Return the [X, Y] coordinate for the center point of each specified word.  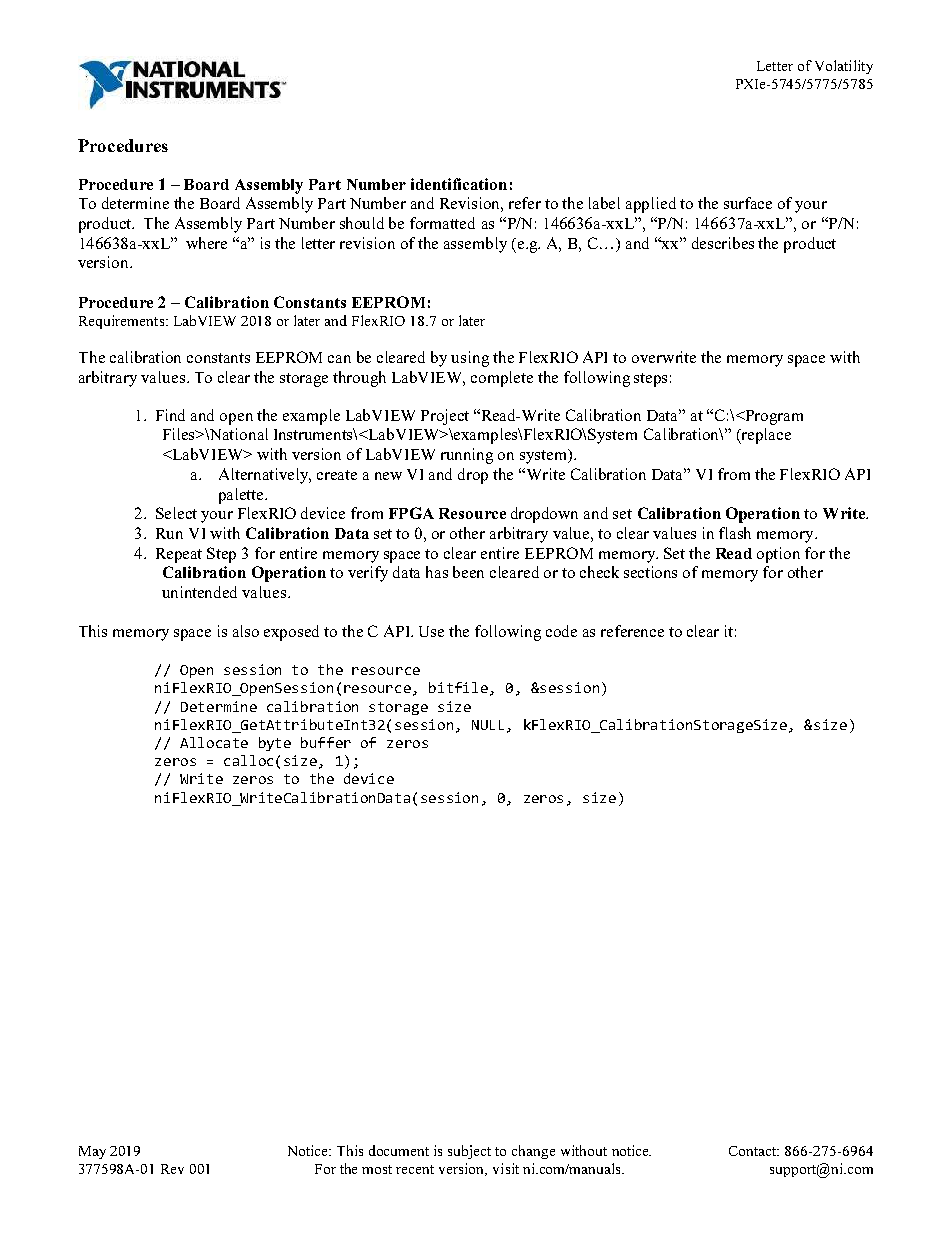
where [206, 243]
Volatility [844, 67]
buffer [326, 742]
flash [735, 533]
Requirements [123, 322]
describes [723, 243]
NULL [488, 725]
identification [459, 184]
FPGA [411, 513]
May [92, 1152]
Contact [754, 1151]
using [470, 359]
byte [275, 744]
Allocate [214, 742]
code [561, 631]
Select [176, 513]
